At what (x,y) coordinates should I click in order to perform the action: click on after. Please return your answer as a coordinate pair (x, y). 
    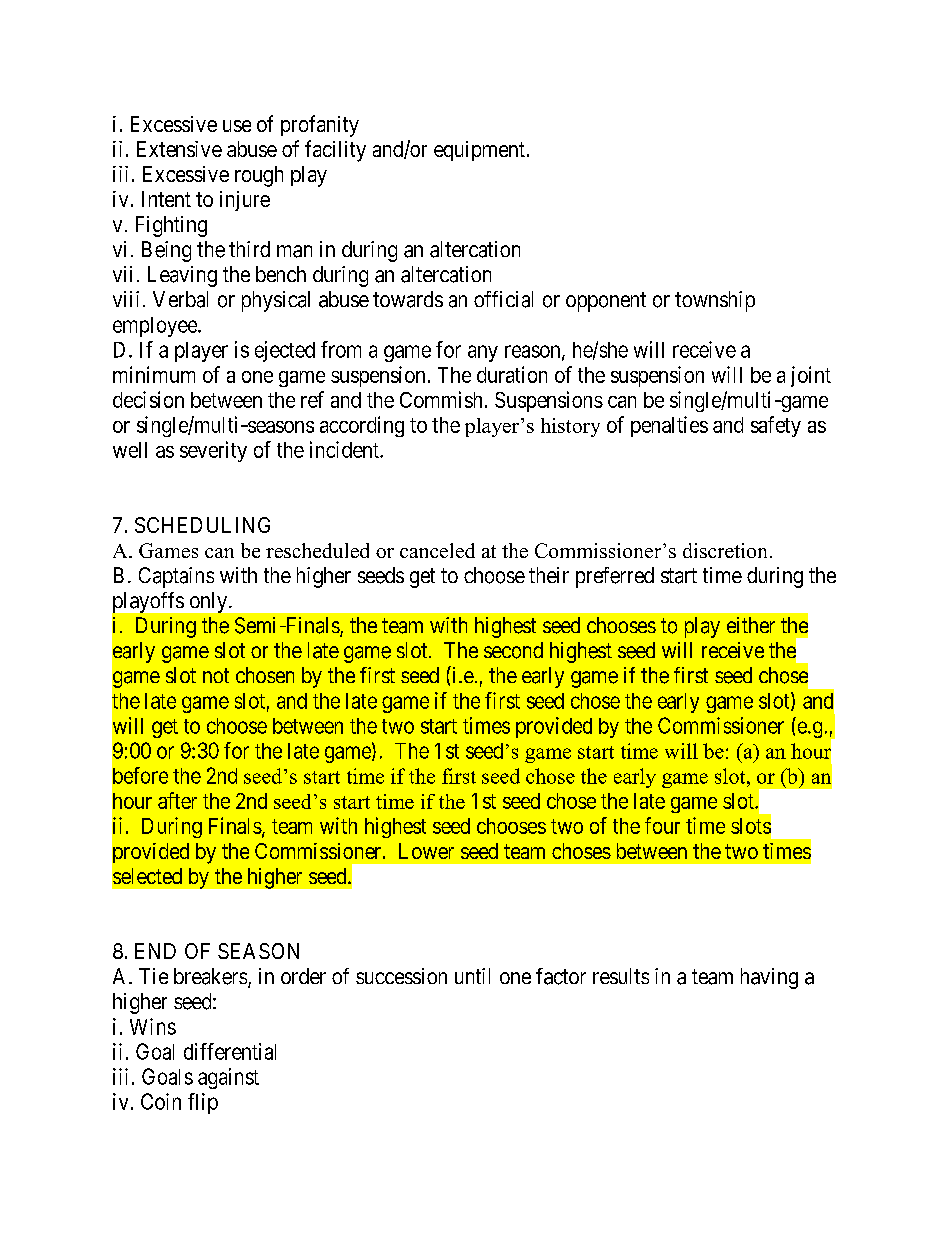
    Looking at the image, I should click on (177, 800).
